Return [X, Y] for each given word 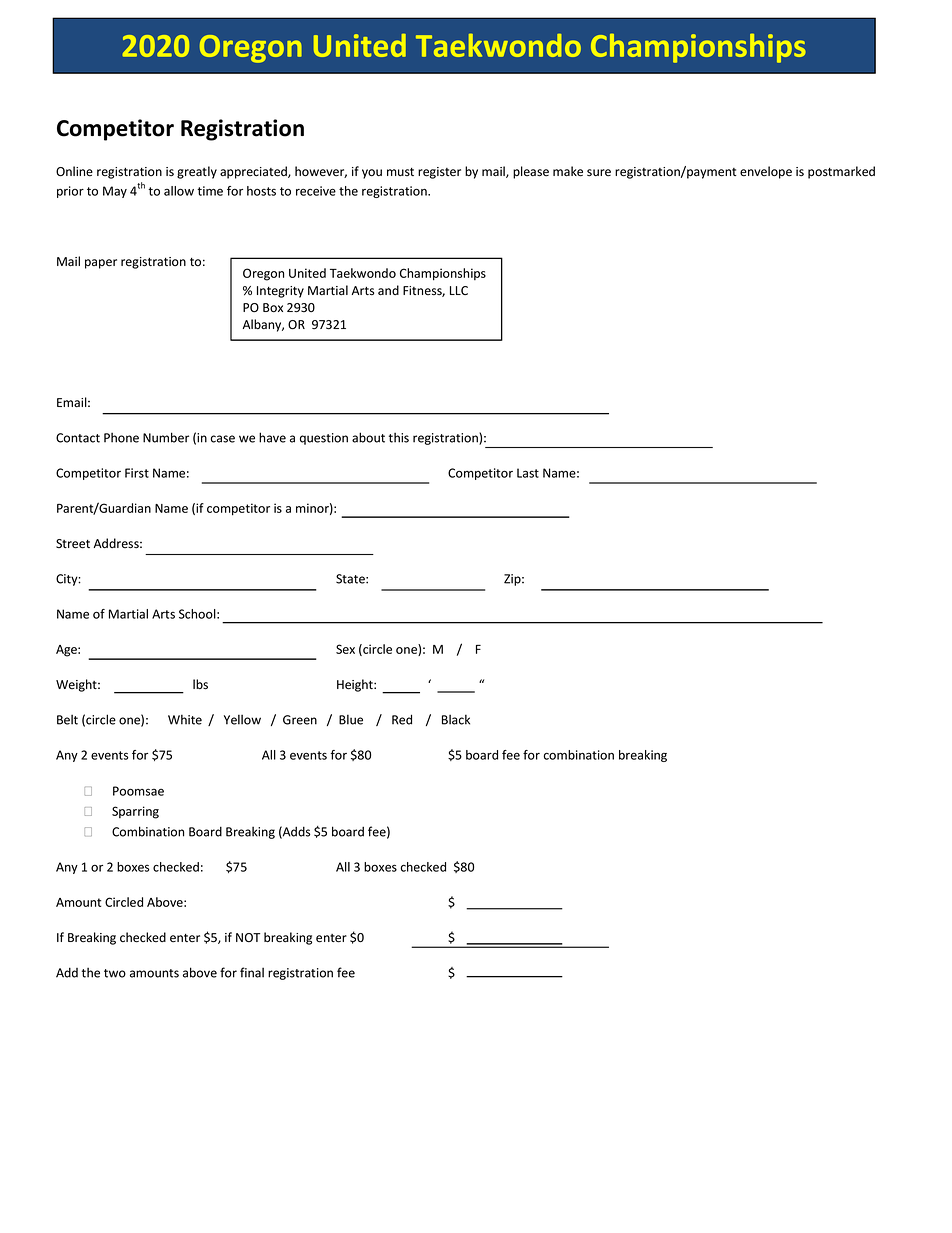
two [115, 973]
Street [73, 544]
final [252, 972]
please [531, 172]
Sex [345, 649]
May [115, 192]
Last [528, 473]
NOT [248, 937]
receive [316, 191]
